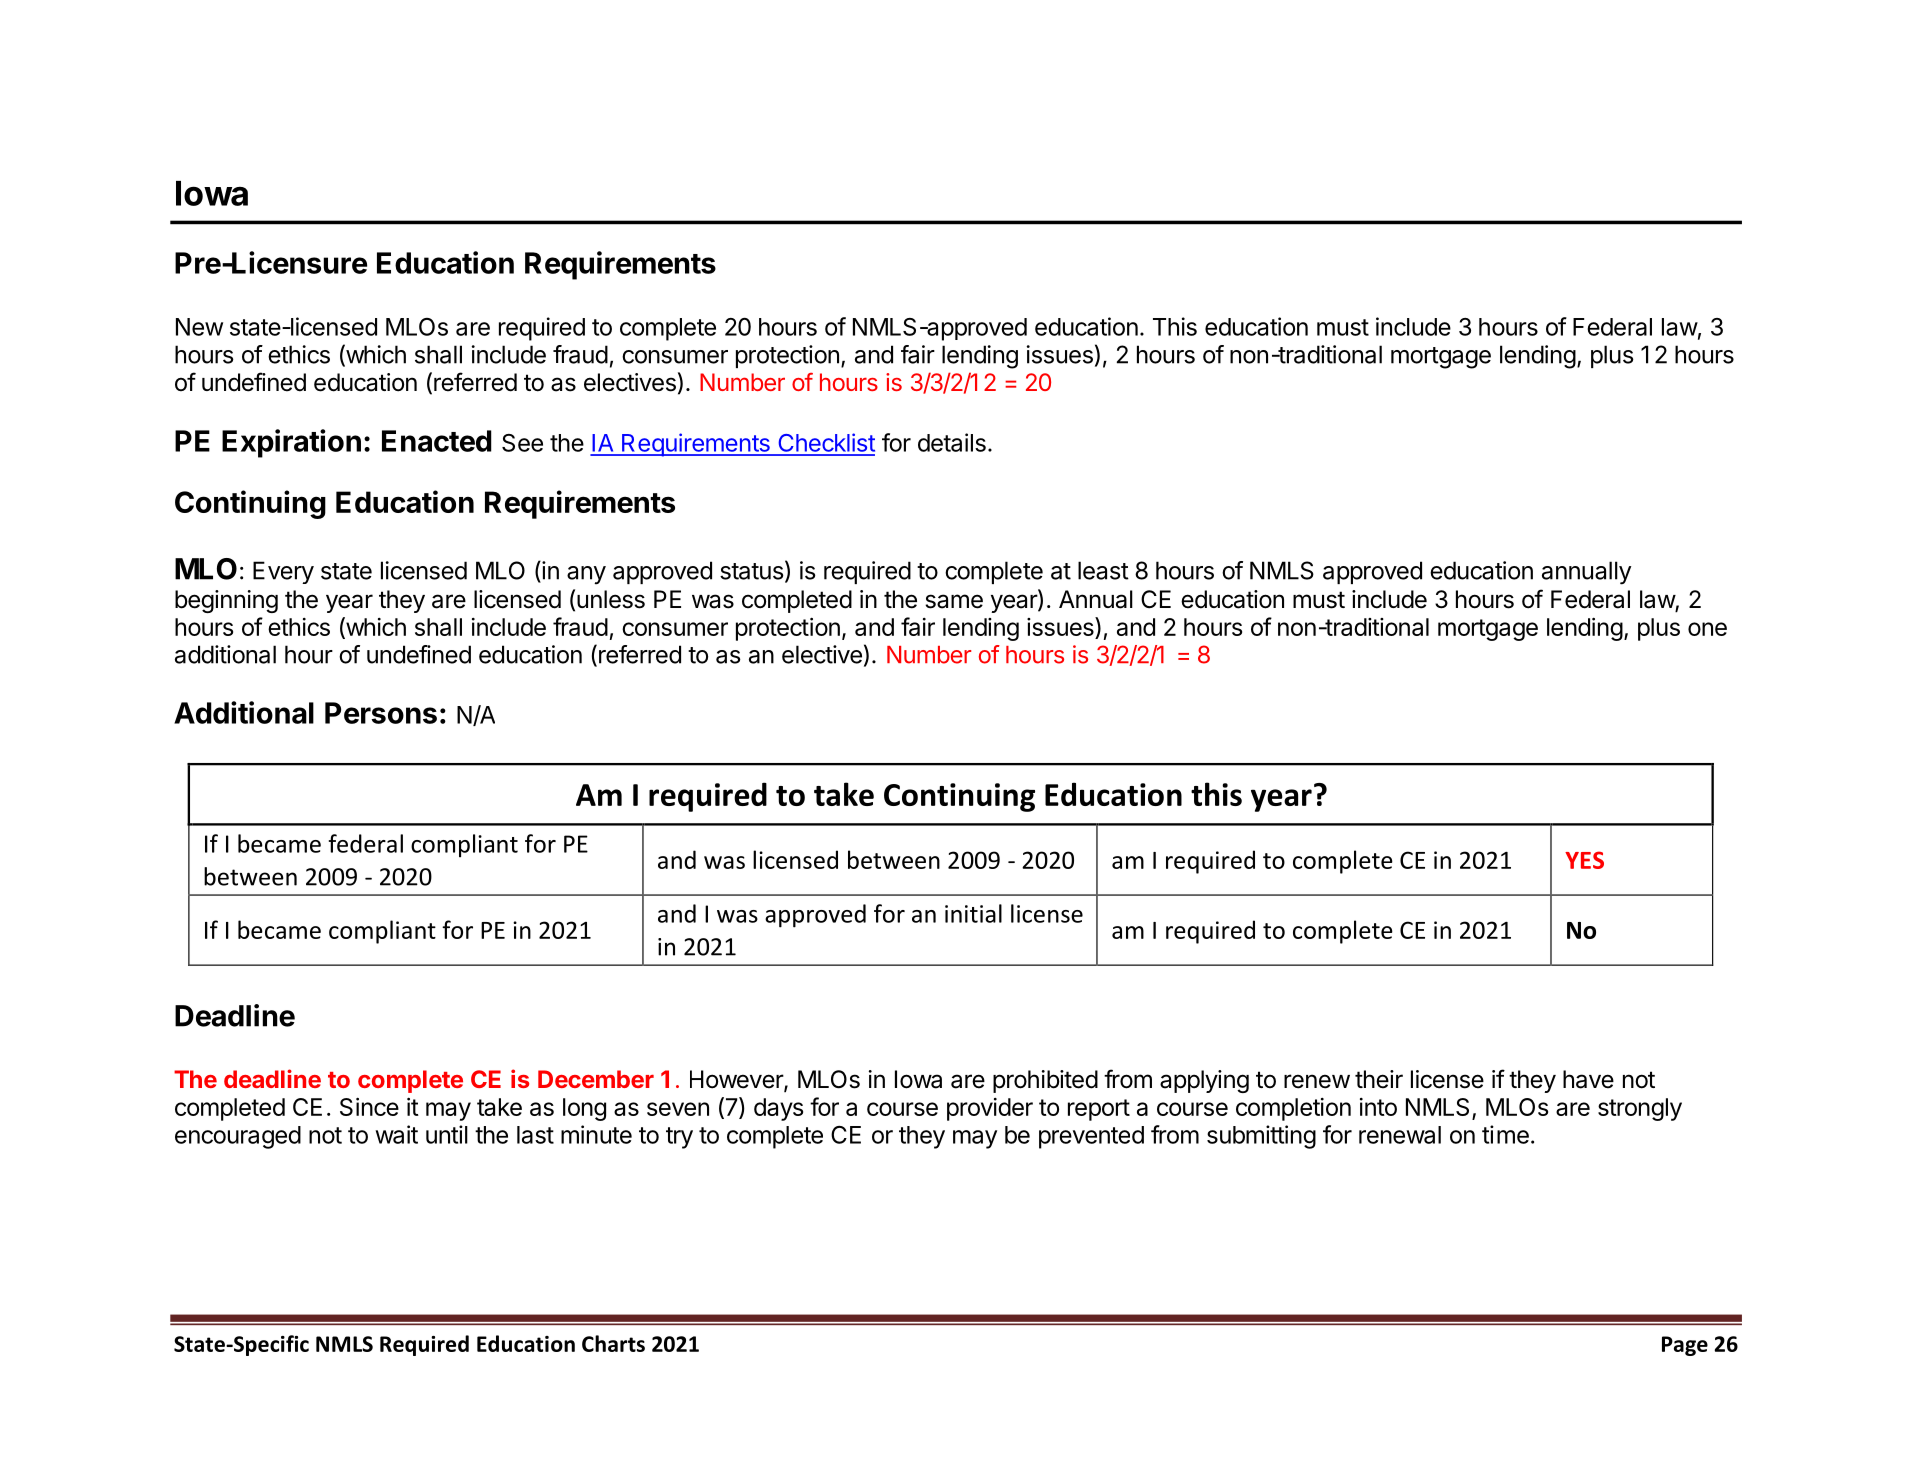 This screenshot has height=1477, width=1912. Describe the element at coordinates (1588, 1079) in the screenshot. I see `have` at that location.
